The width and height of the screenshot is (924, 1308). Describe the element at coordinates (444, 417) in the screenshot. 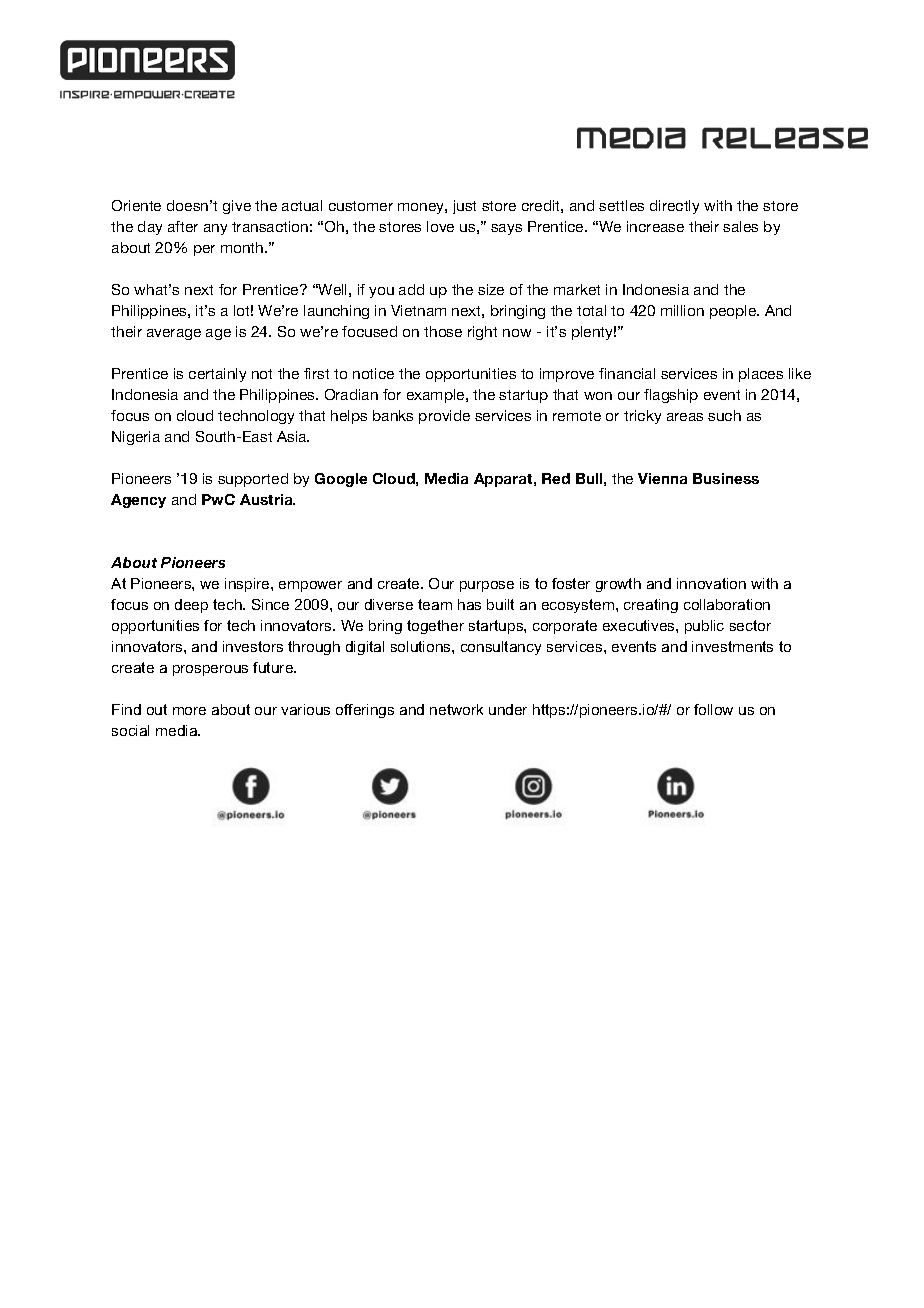

I see `provide` at that location.
